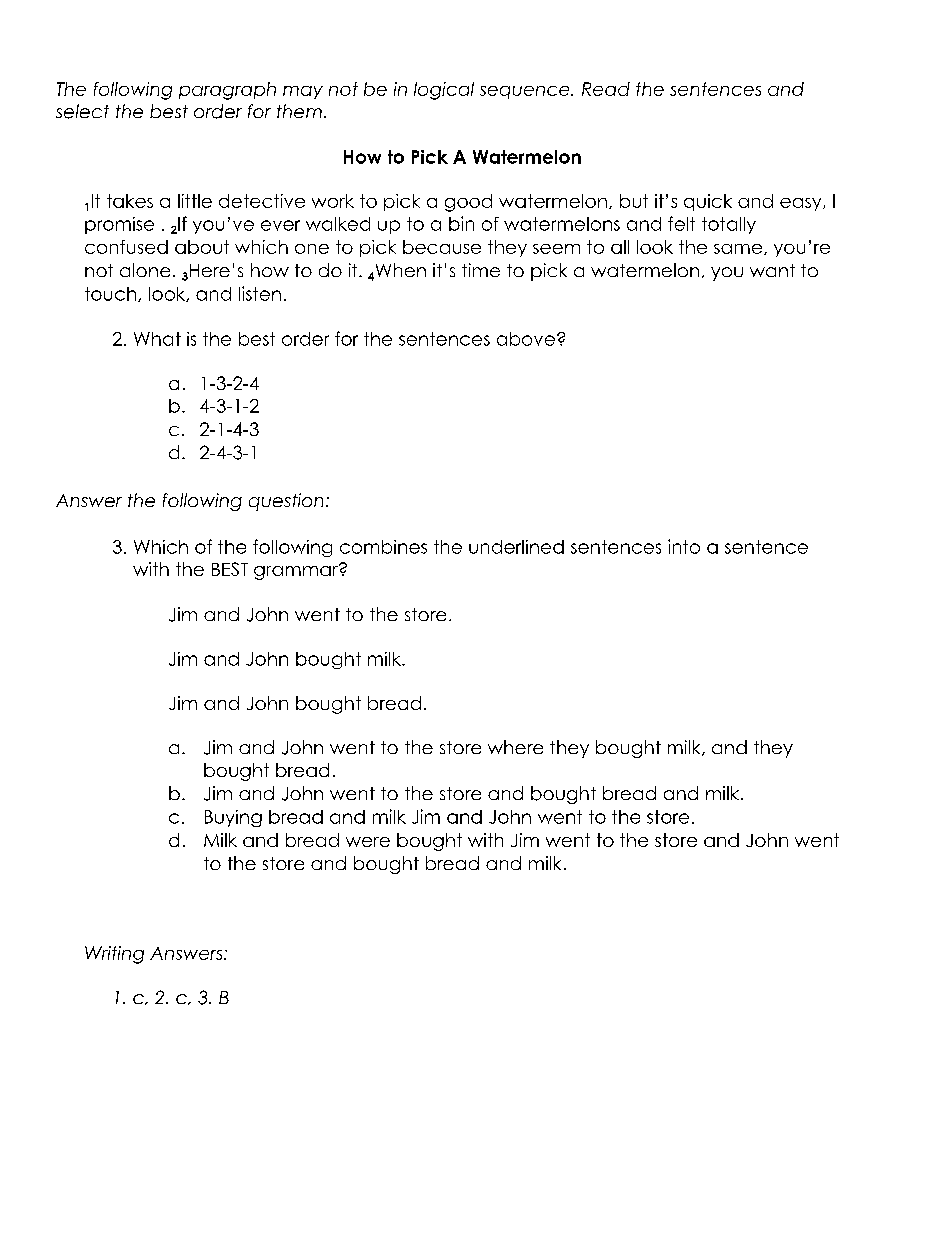 The image size is (952, 1233). Describe the element at coordinates (684, 546) in the screenshot. I see `into` at that location.
